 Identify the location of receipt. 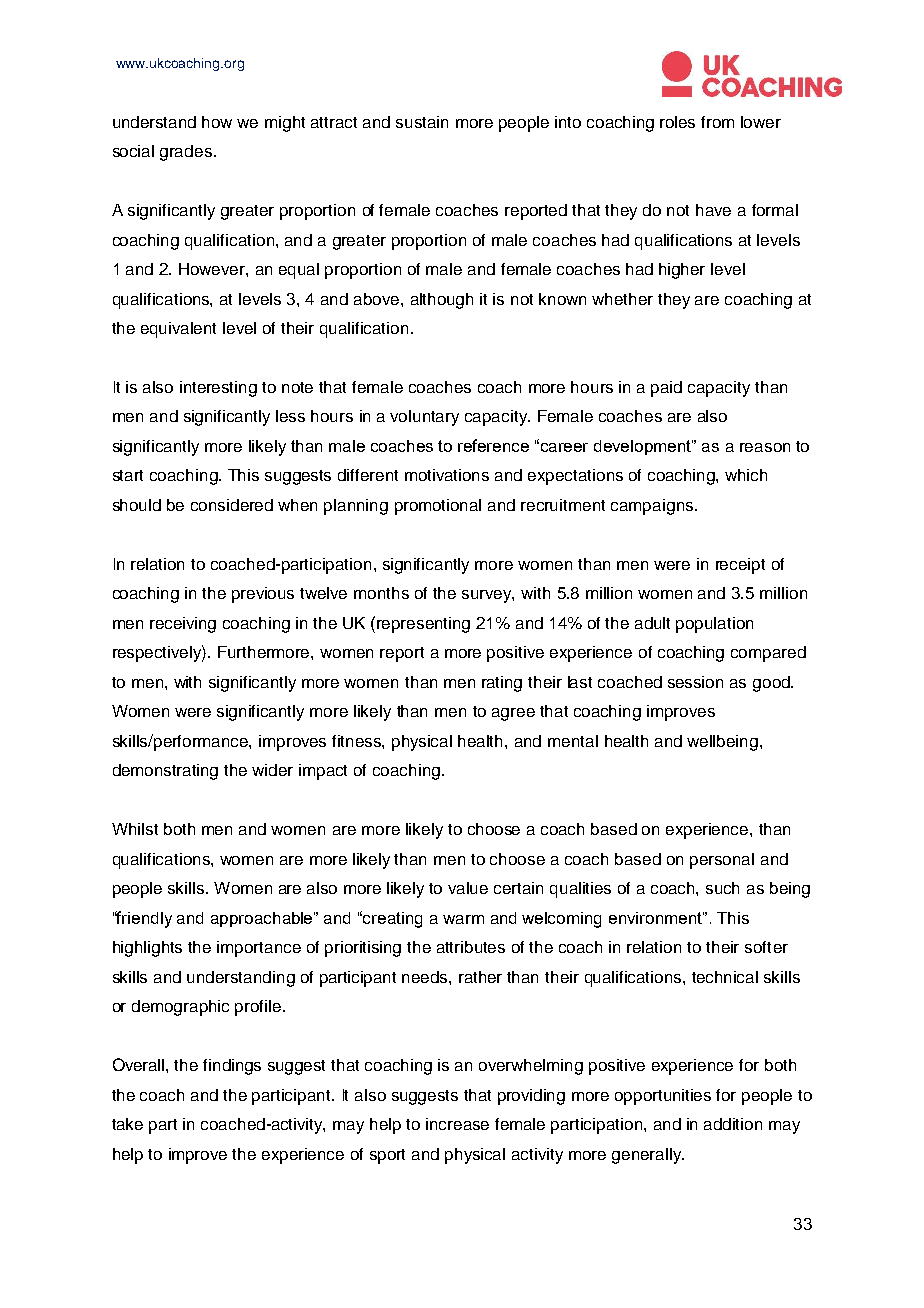
(740, 566).
